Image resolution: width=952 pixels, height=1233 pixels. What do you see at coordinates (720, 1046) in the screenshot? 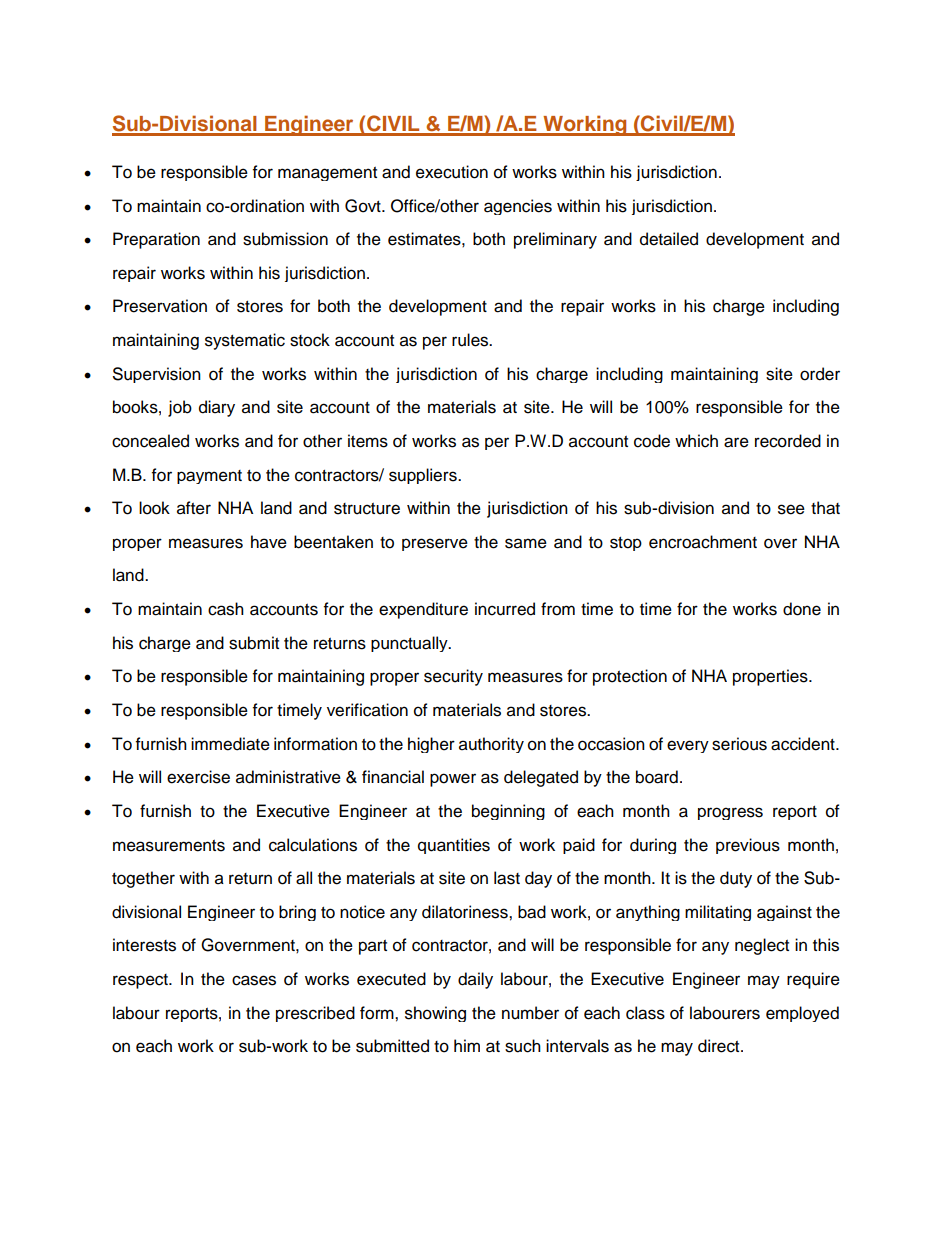
I see `direct` at bounding box center [720, 1046].
